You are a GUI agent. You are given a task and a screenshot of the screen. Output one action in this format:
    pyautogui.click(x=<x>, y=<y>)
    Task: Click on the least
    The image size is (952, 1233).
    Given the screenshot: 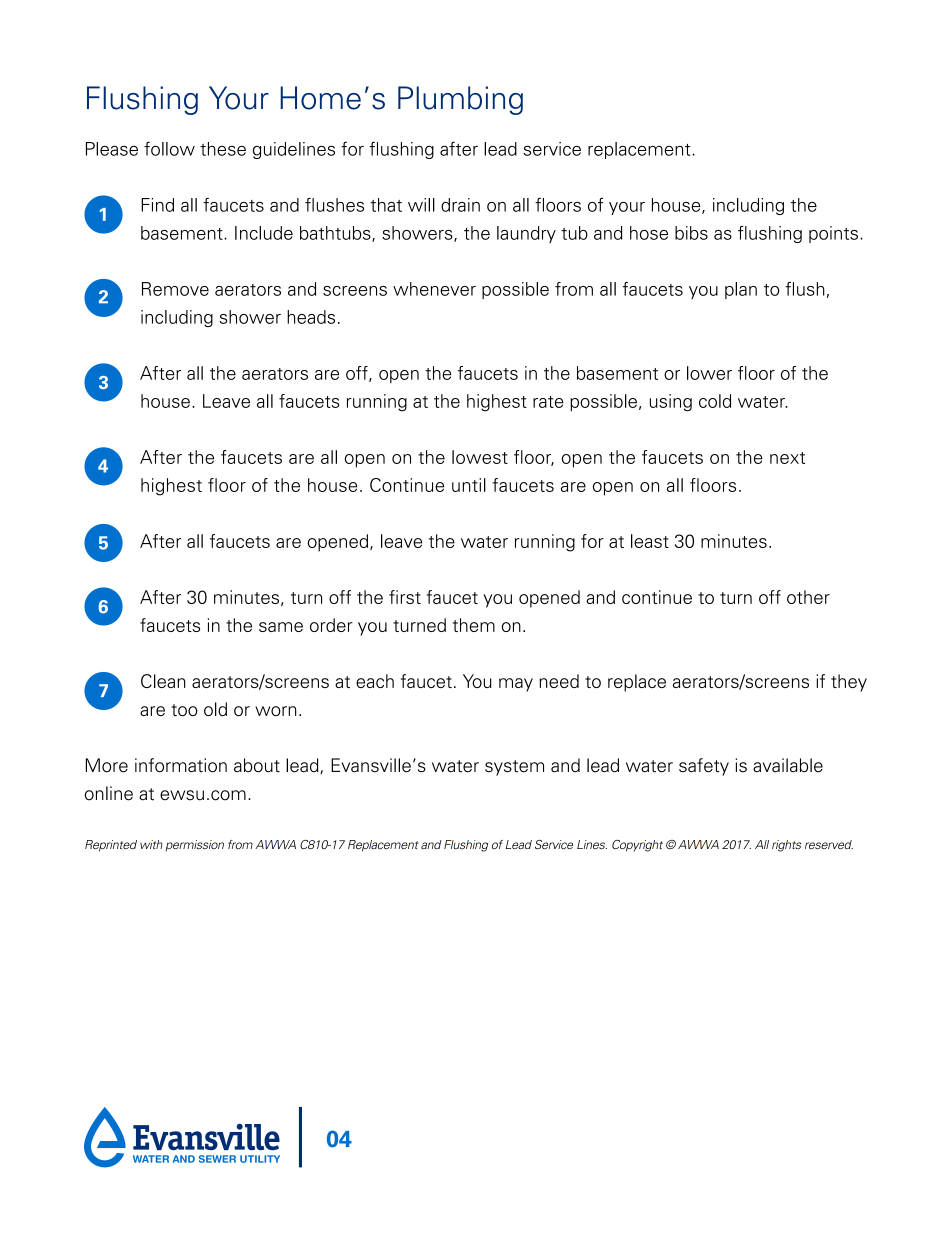 What is the action you would take?
    pyautogui.click(x=650, y=541)
